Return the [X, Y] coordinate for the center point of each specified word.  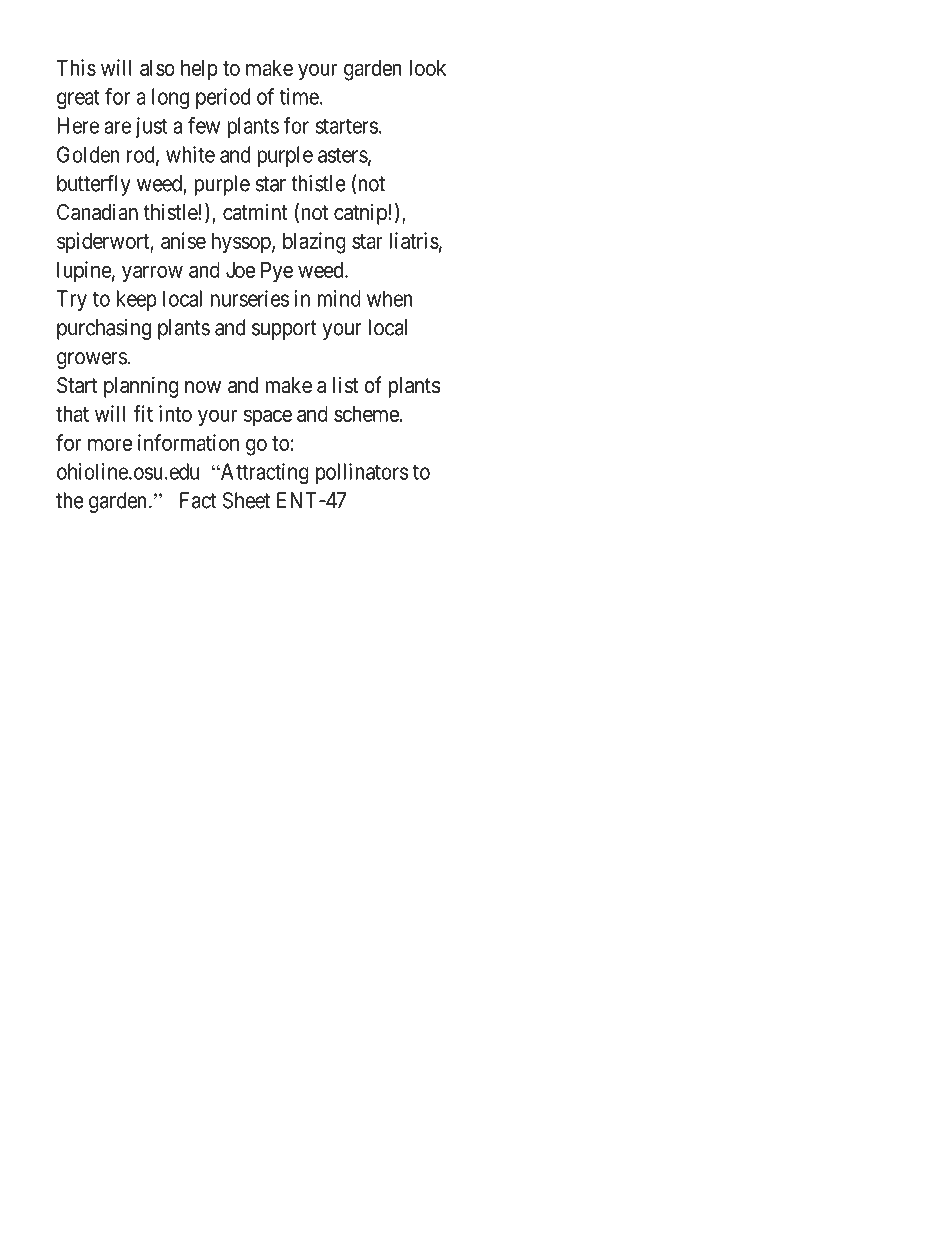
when [390, 298]
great [78, 99]
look [427, 68]
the [70, 500]
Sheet [246, 500]
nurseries [250, 298]
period [223, 98]
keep [137, 300]
